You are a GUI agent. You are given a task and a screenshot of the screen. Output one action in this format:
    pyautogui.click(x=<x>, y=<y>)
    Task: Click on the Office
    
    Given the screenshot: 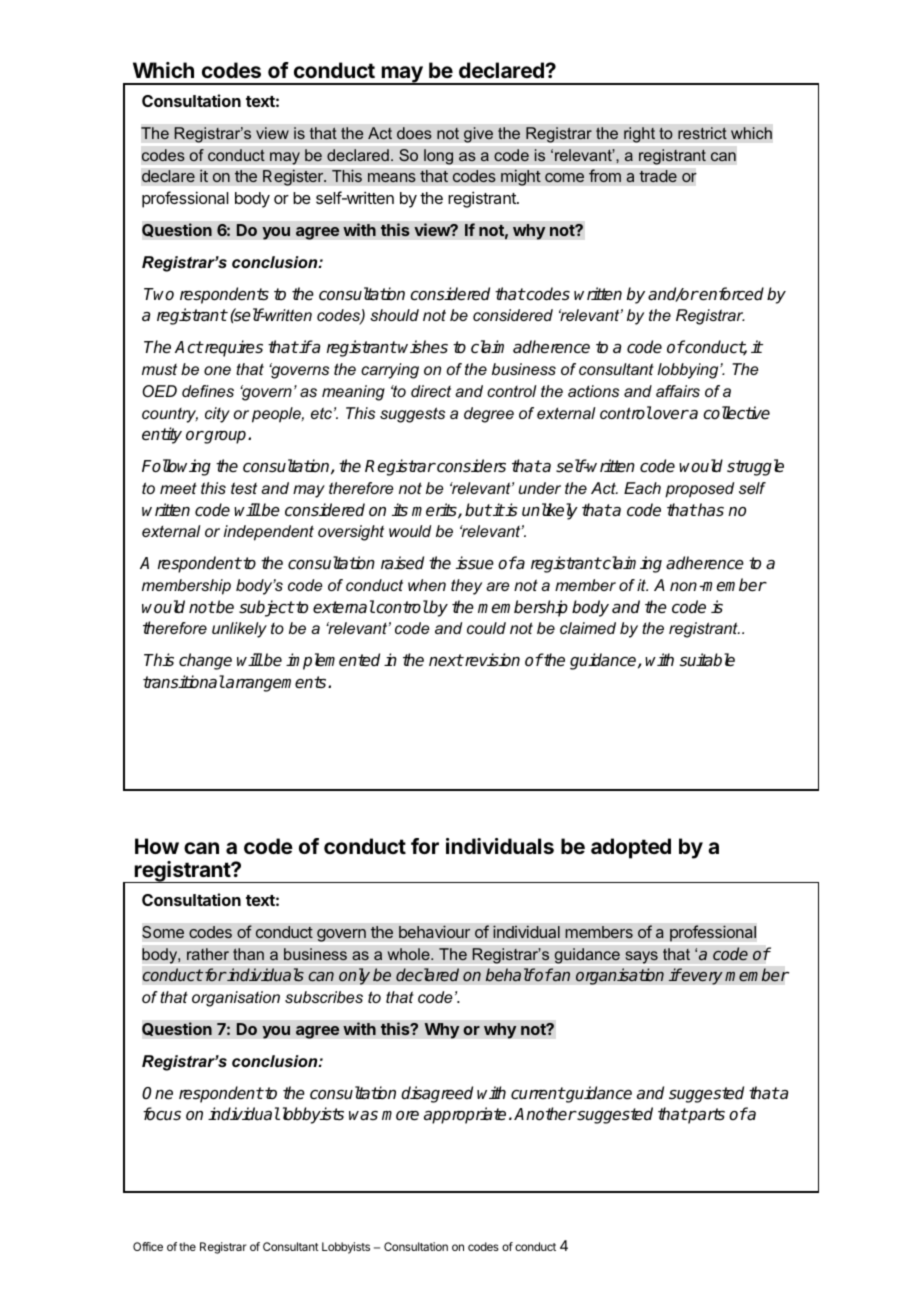 What is the action you would take?
    pyautogui.click(x=148, y=1246)
